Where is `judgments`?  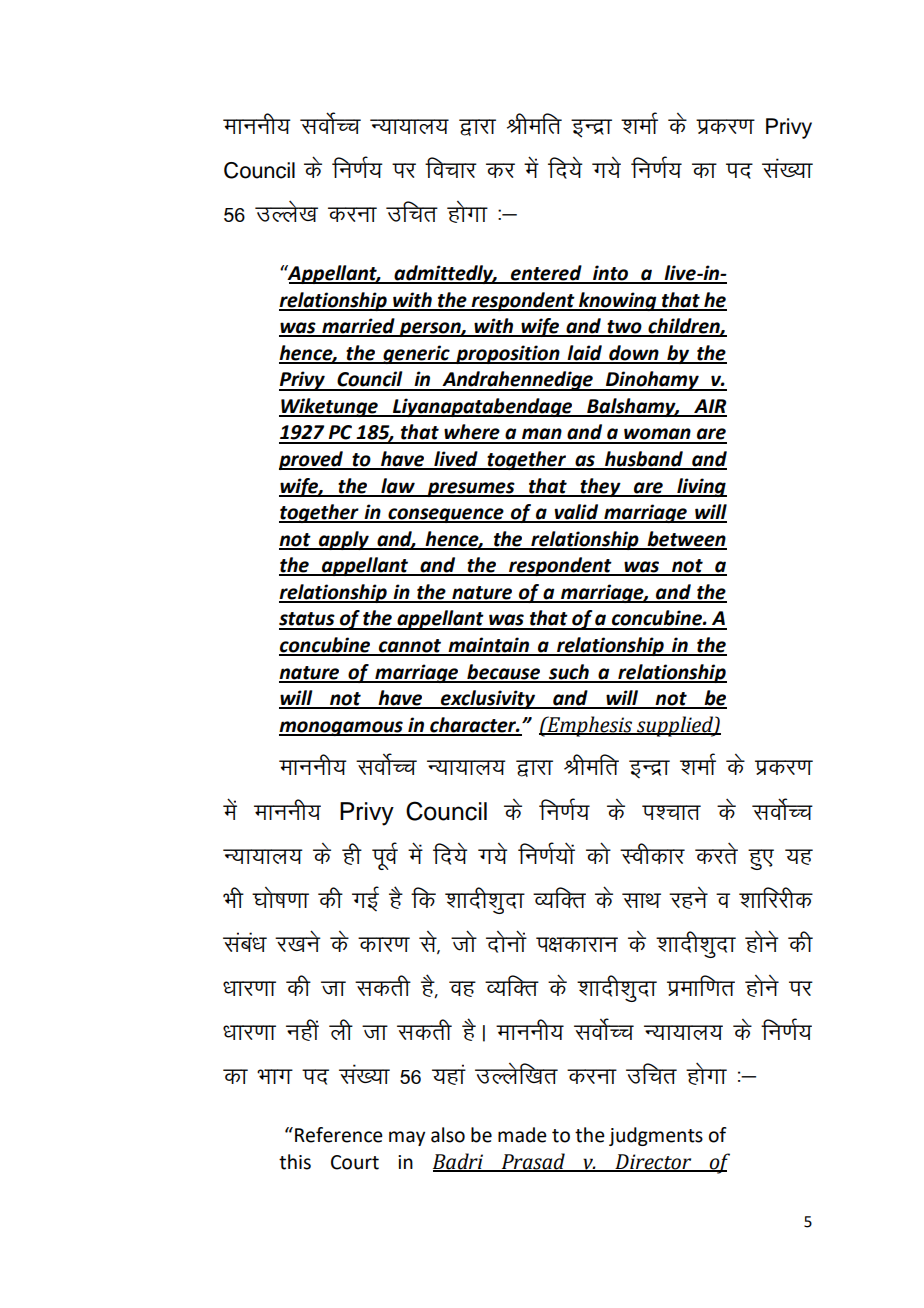 judgments is located at coordinates (656, 1136).
